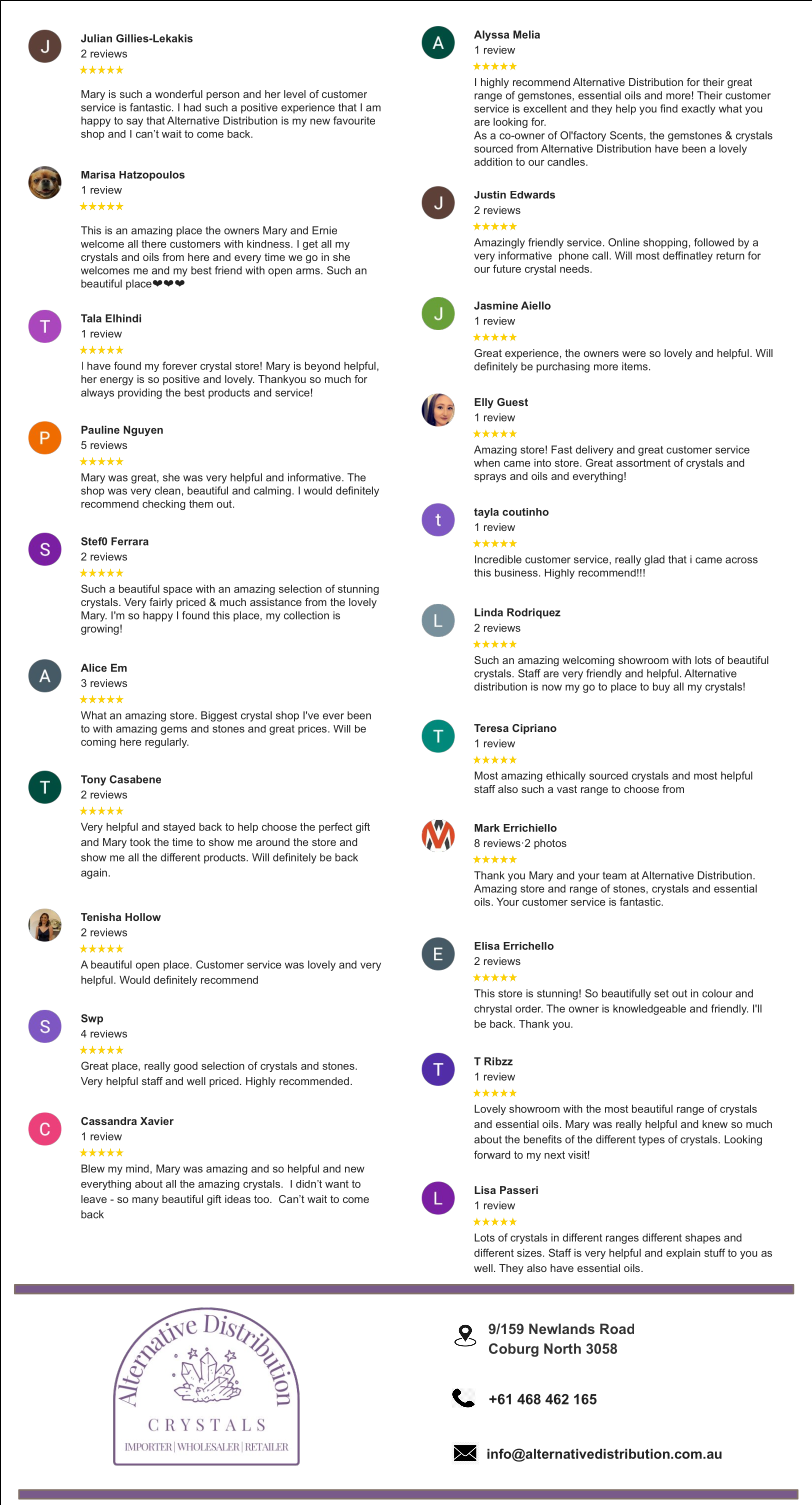  What do you see at coordinates (491, 728) in the page?
I see `Teresa` at bounding box center [491, 728].
